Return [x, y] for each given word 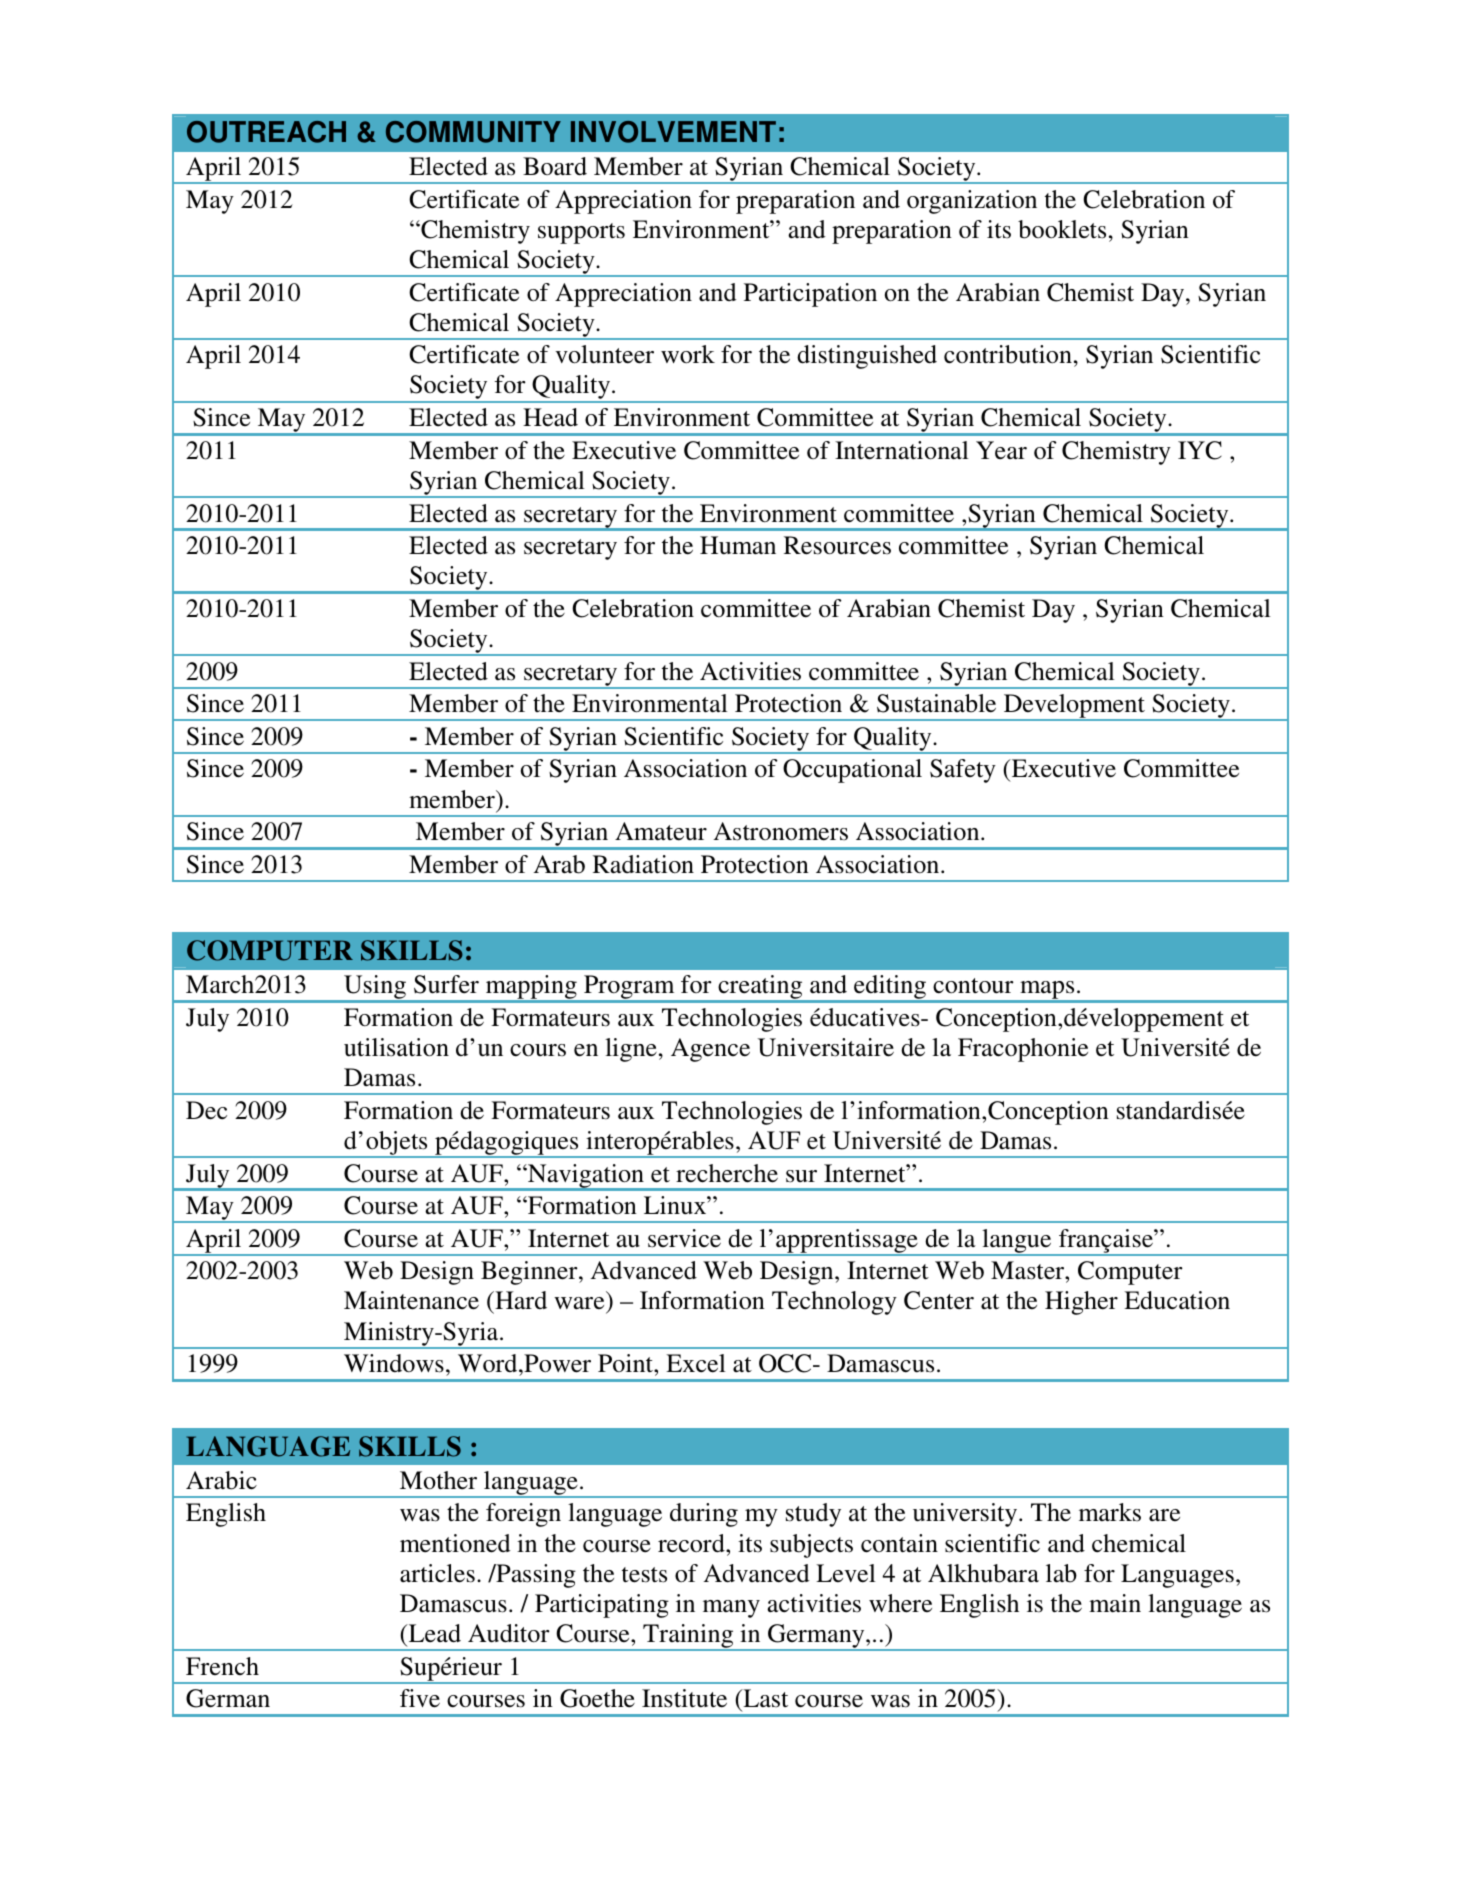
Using [375, 988]
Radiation [643, 864]
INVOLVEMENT [673, 132]
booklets [1062, 229]
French [222, 1666]
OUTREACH [266, 132]
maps [1047, 991]
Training [688, 1637]
